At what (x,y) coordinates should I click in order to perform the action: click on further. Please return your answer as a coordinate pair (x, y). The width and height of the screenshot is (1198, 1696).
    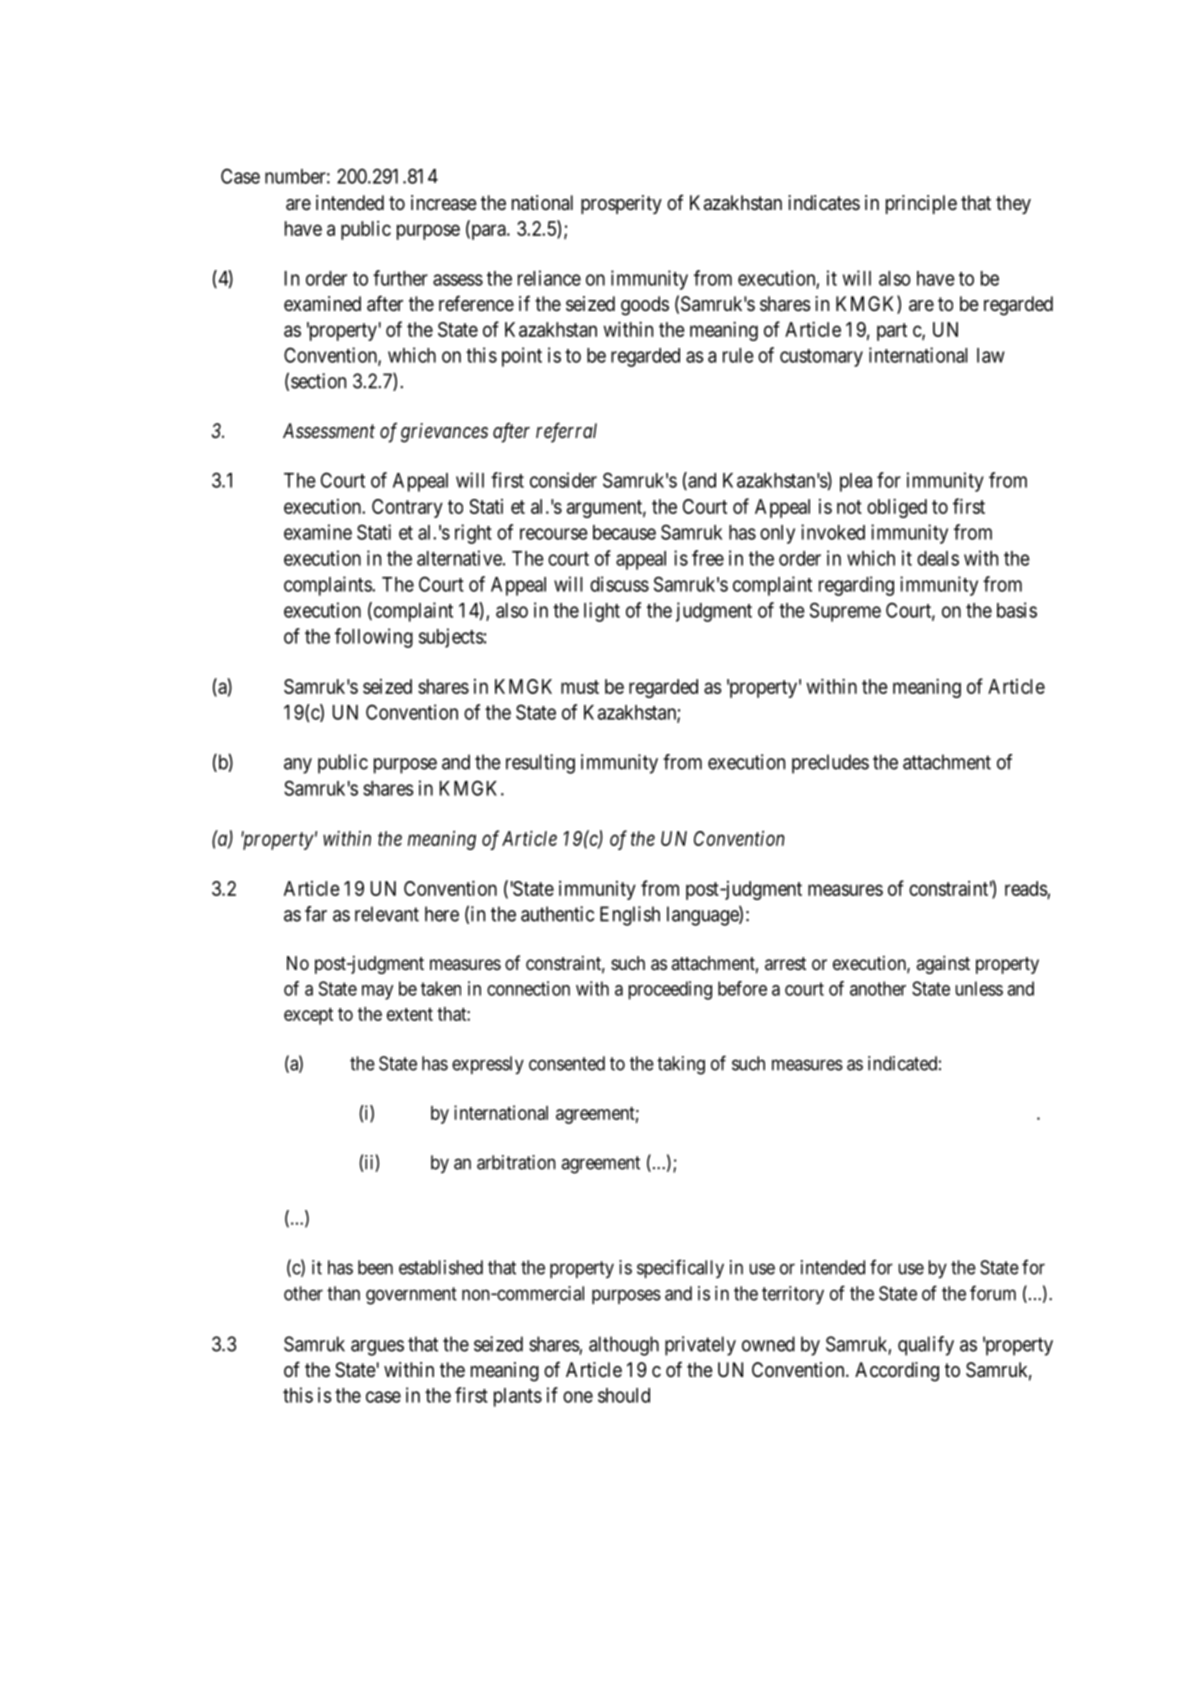
    Looking at the image, I should click on (400, 278).
